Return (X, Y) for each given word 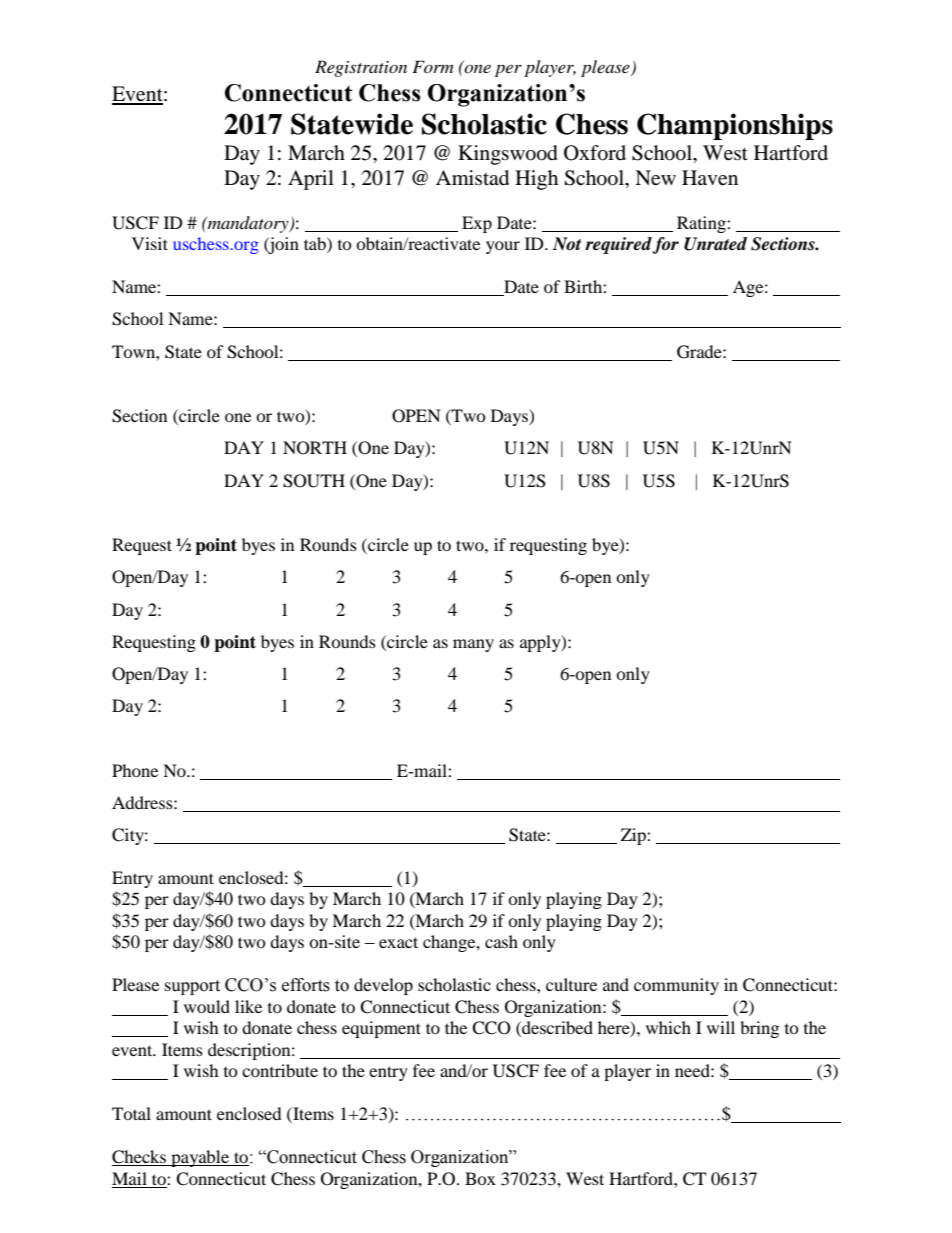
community (676, 986)
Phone (135, 770)
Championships (735, 126)
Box (480, 1178)
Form (432, 66)
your (503, 247)
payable (200, 1158)
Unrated (715, 244)
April (311, 180)
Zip (634, 836)
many (473, 645)
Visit (150, 243)
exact (398, 942)
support (192, 987)
